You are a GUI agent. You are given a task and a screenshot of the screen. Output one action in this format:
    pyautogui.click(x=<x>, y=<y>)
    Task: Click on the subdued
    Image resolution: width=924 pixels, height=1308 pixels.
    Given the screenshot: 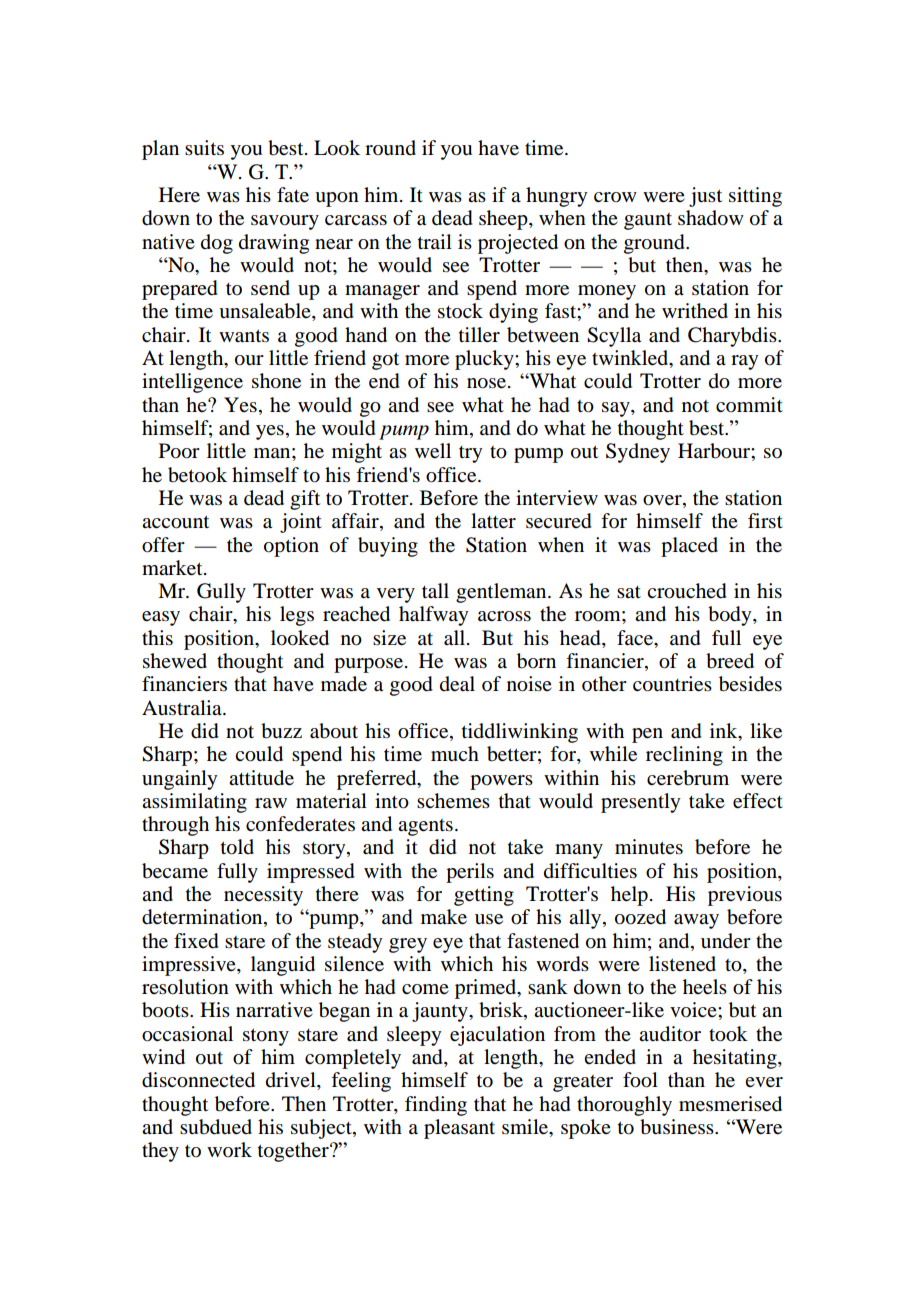 What is the action you would take?
    pyautogui.click(x=216, y=1127)
